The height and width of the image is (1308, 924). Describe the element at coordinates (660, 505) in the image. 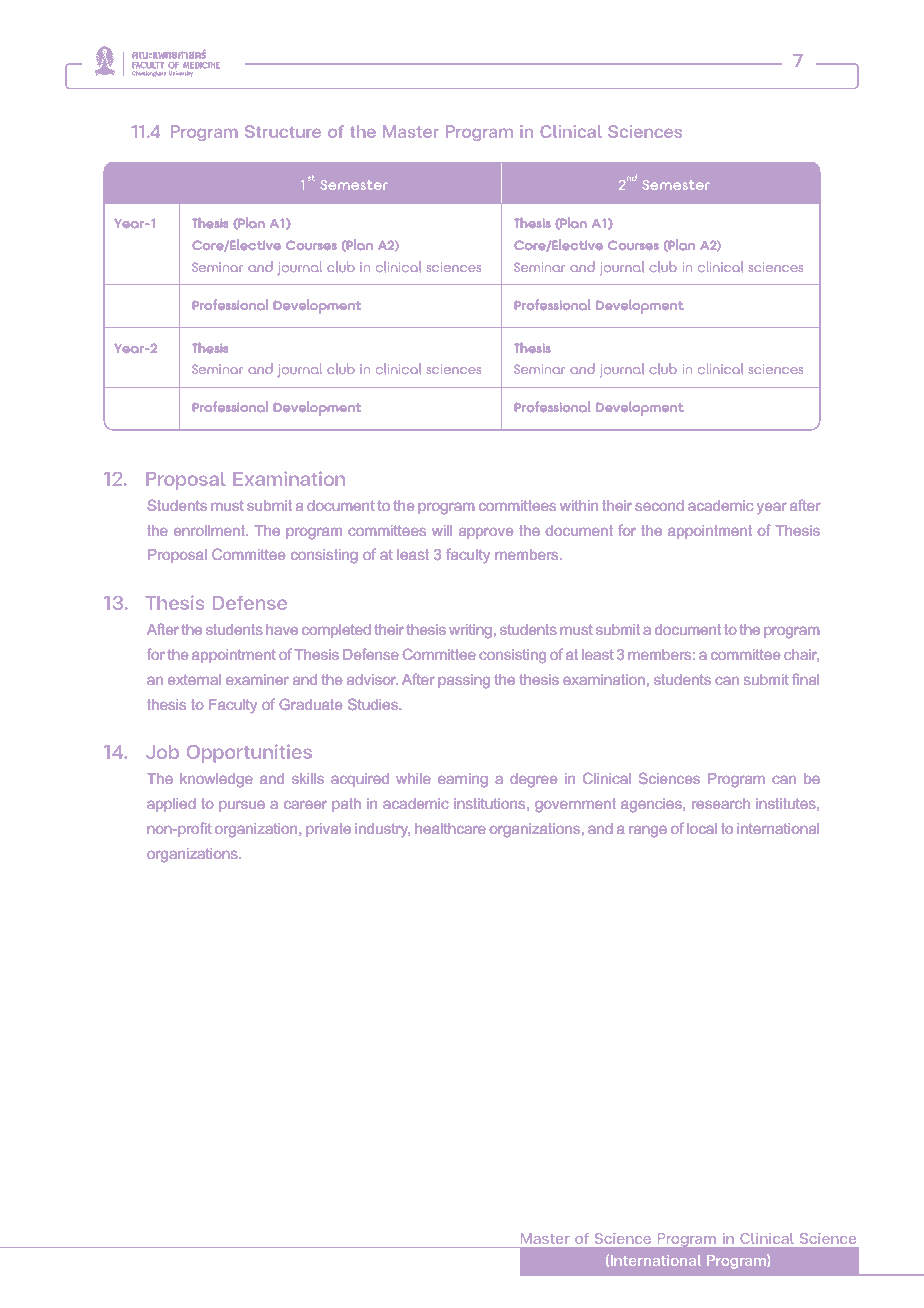

I see `second` at that location.
